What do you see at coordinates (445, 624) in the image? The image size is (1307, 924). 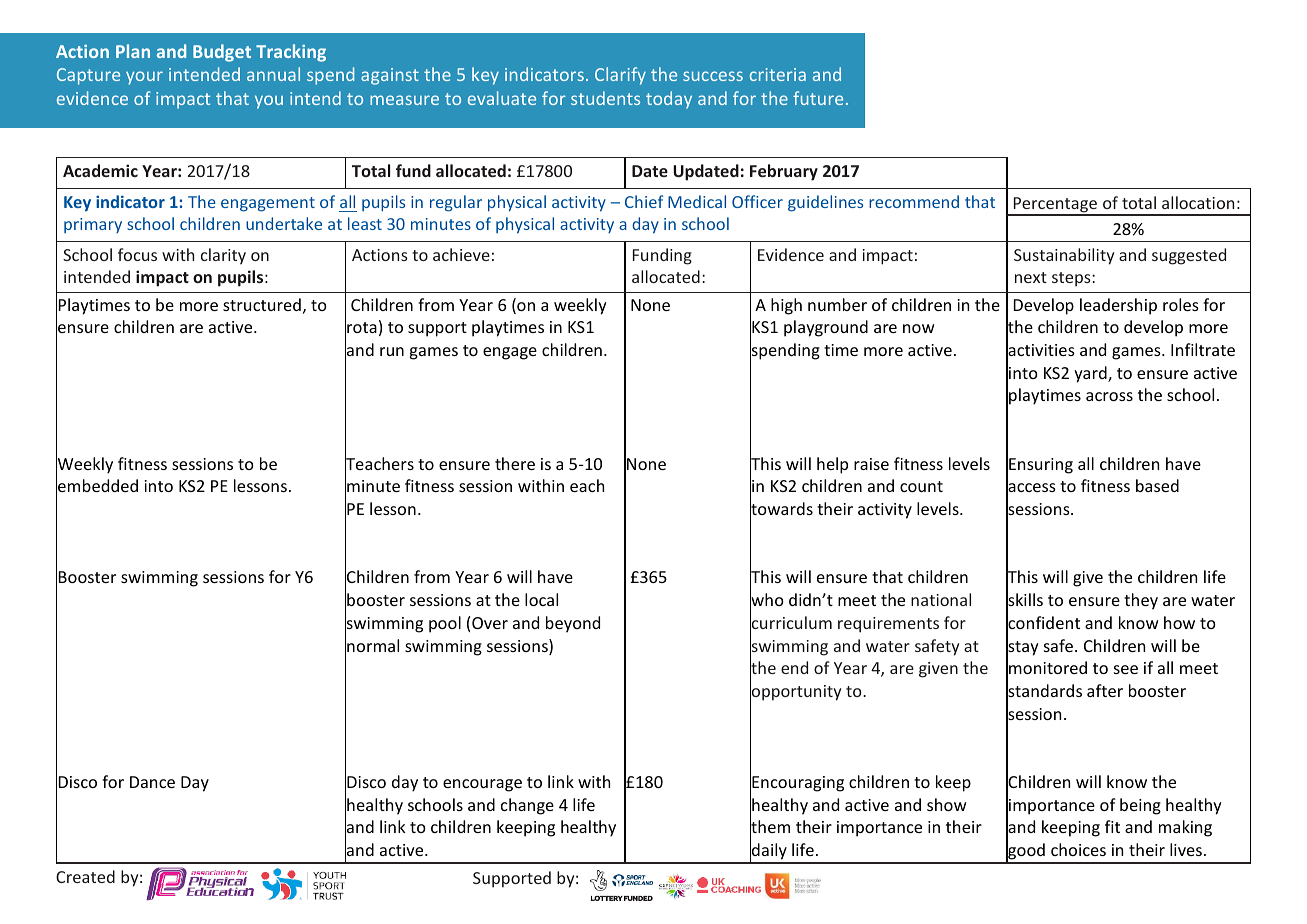 I see `pool` at bounding box center [445, 624].
